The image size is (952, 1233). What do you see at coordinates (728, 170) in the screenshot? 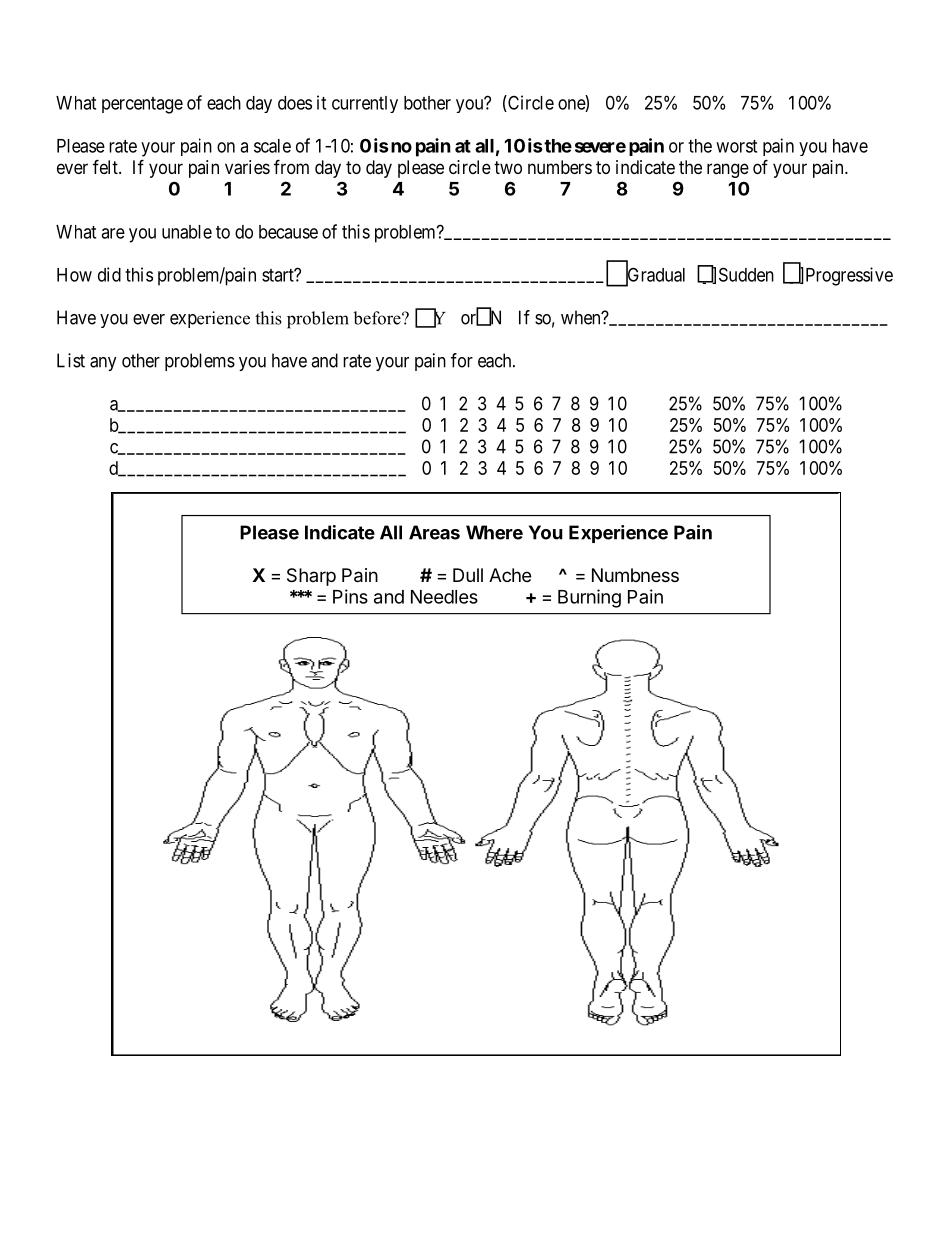
I see `range` at bounding box center [728, 170].
